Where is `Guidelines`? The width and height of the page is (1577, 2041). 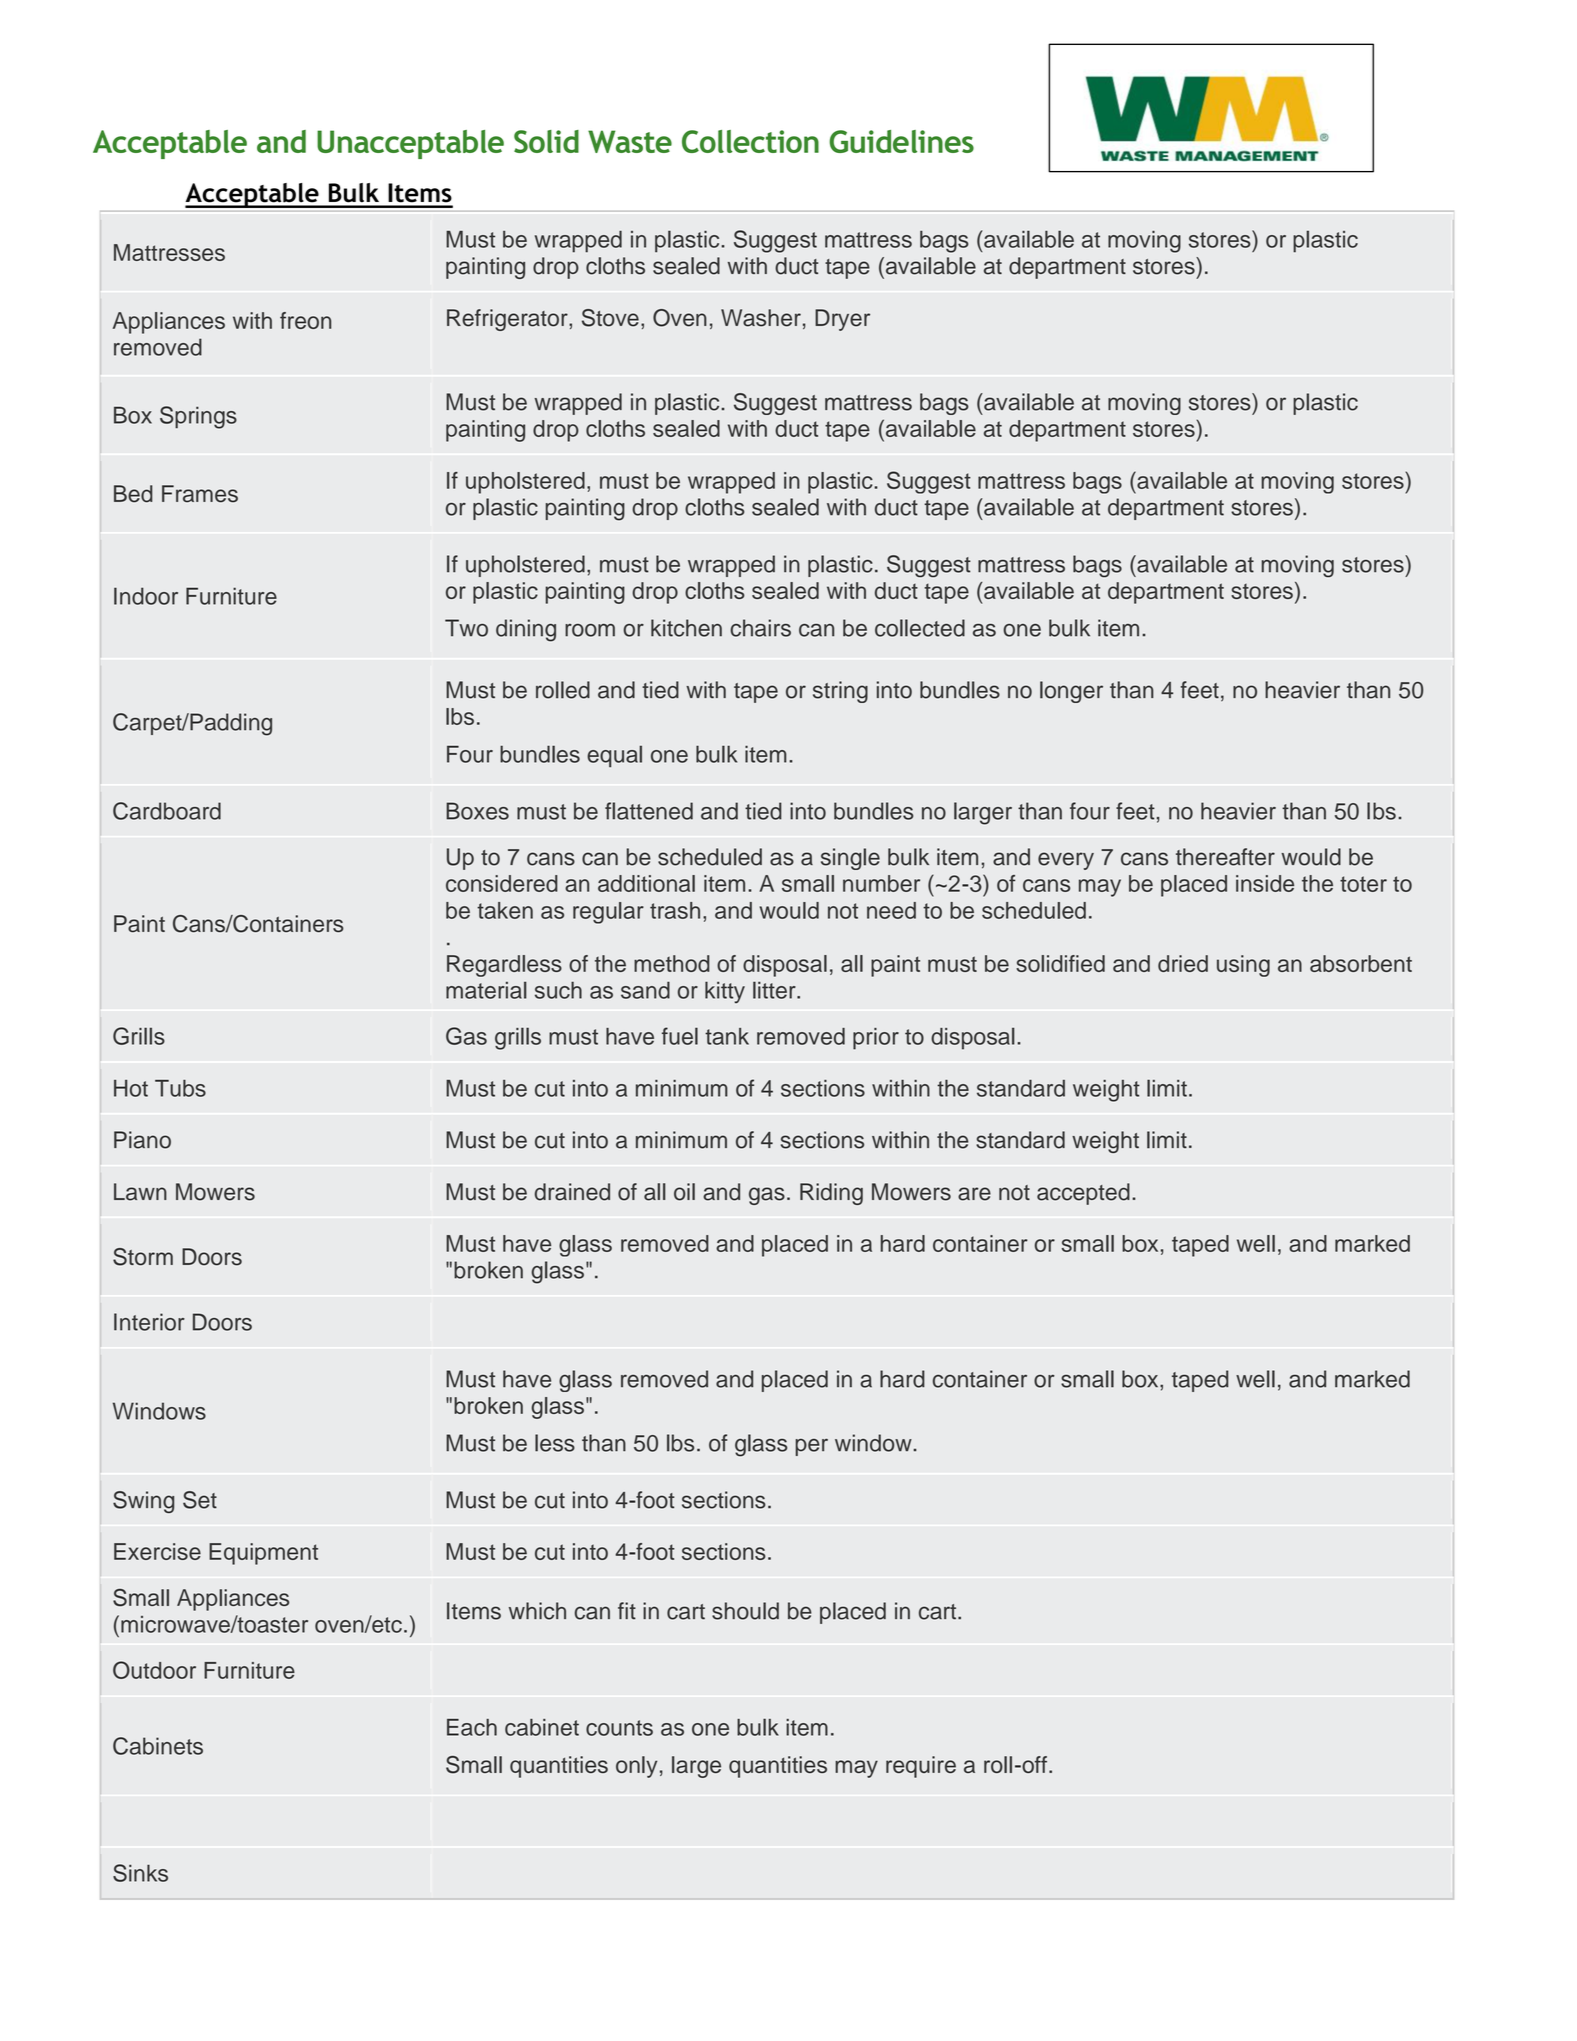
Guidelines is located at coordinates (902, 141).
